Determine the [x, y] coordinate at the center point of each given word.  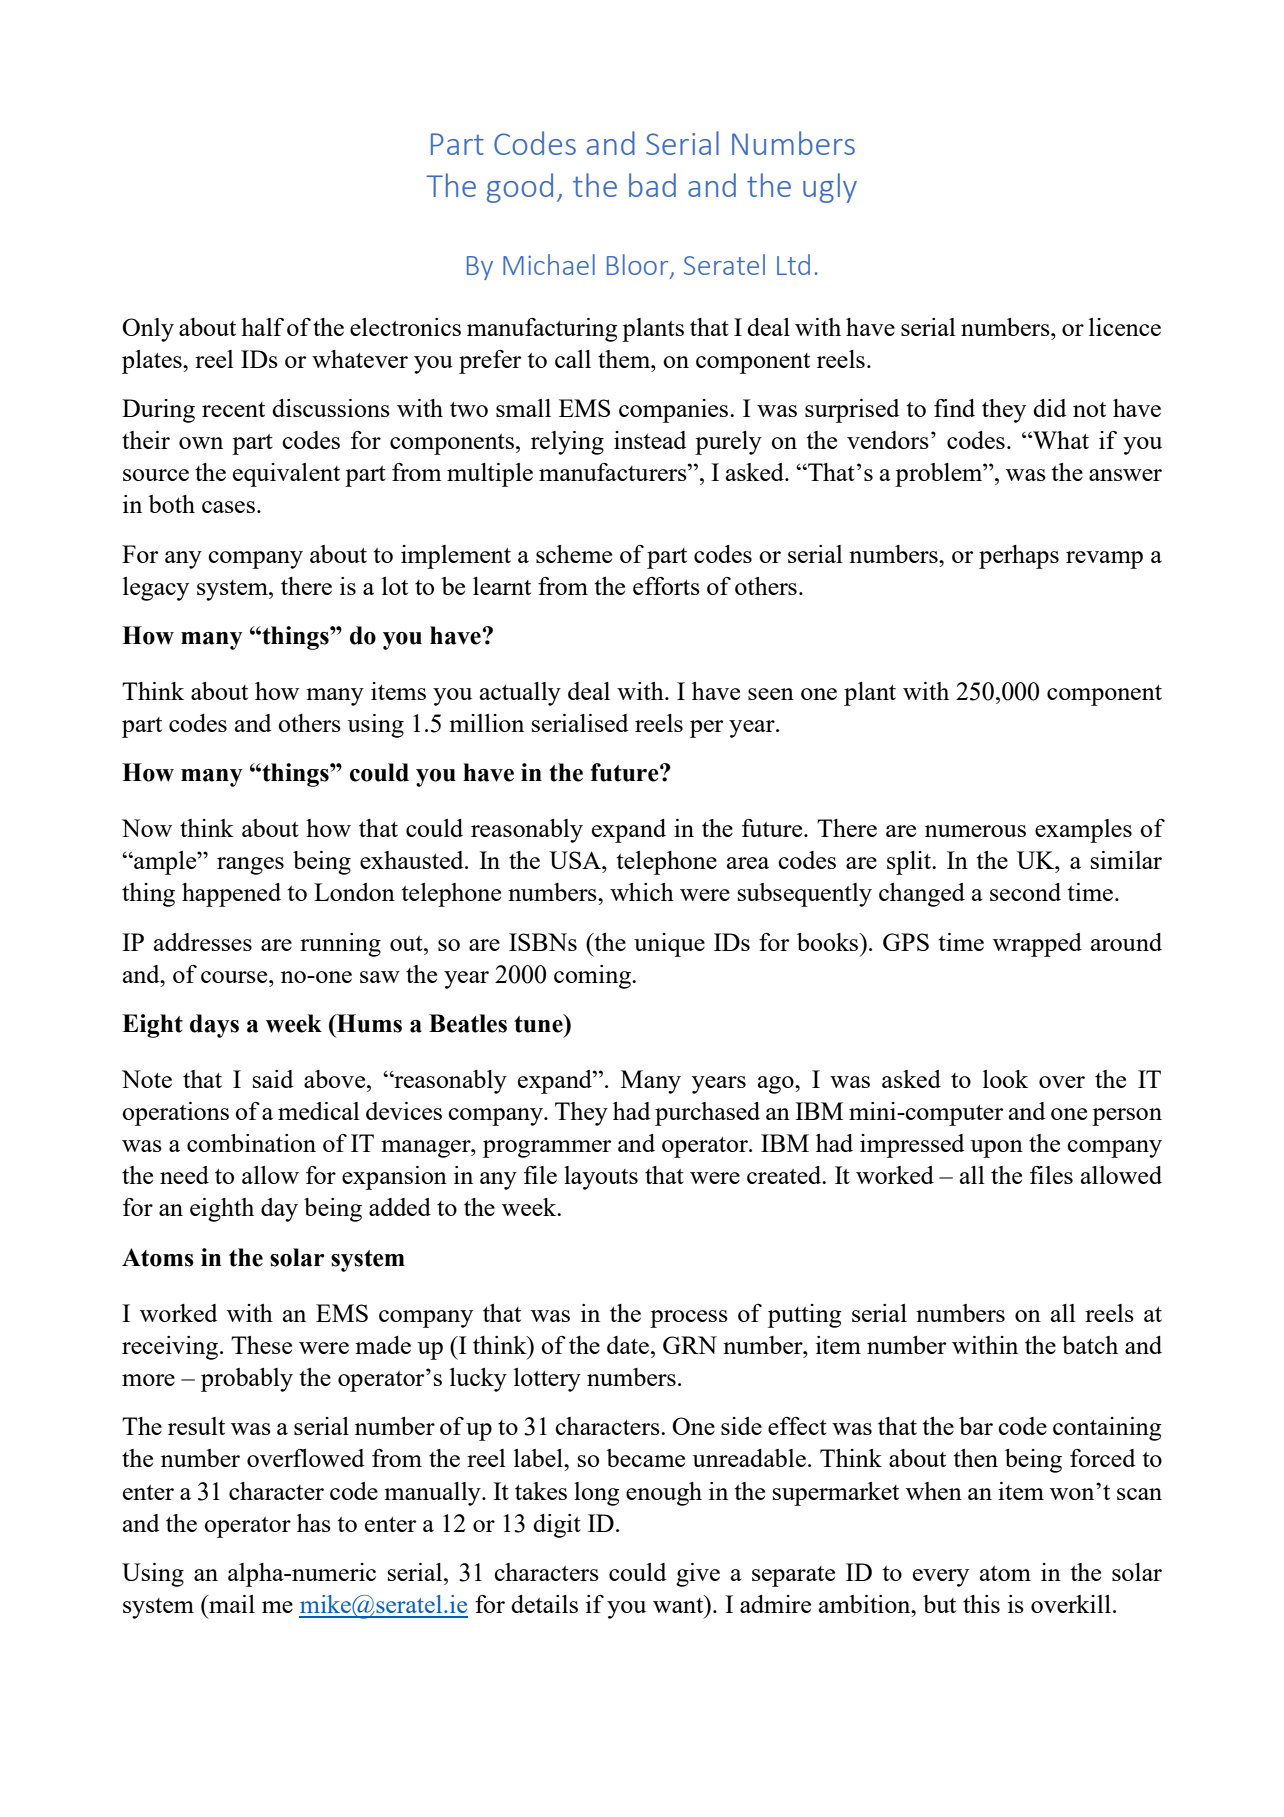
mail [231, 1604]
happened [231, 895]
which [642, 892]
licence [1125, 327]
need [184, 1175]
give [698, 1575]
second [1025, 892]
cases [228, 507]
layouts [601, 1178]
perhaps [1019, 557]
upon [997, 1149]
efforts [666, 586]
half [262, 327]
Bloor [637, 264]
